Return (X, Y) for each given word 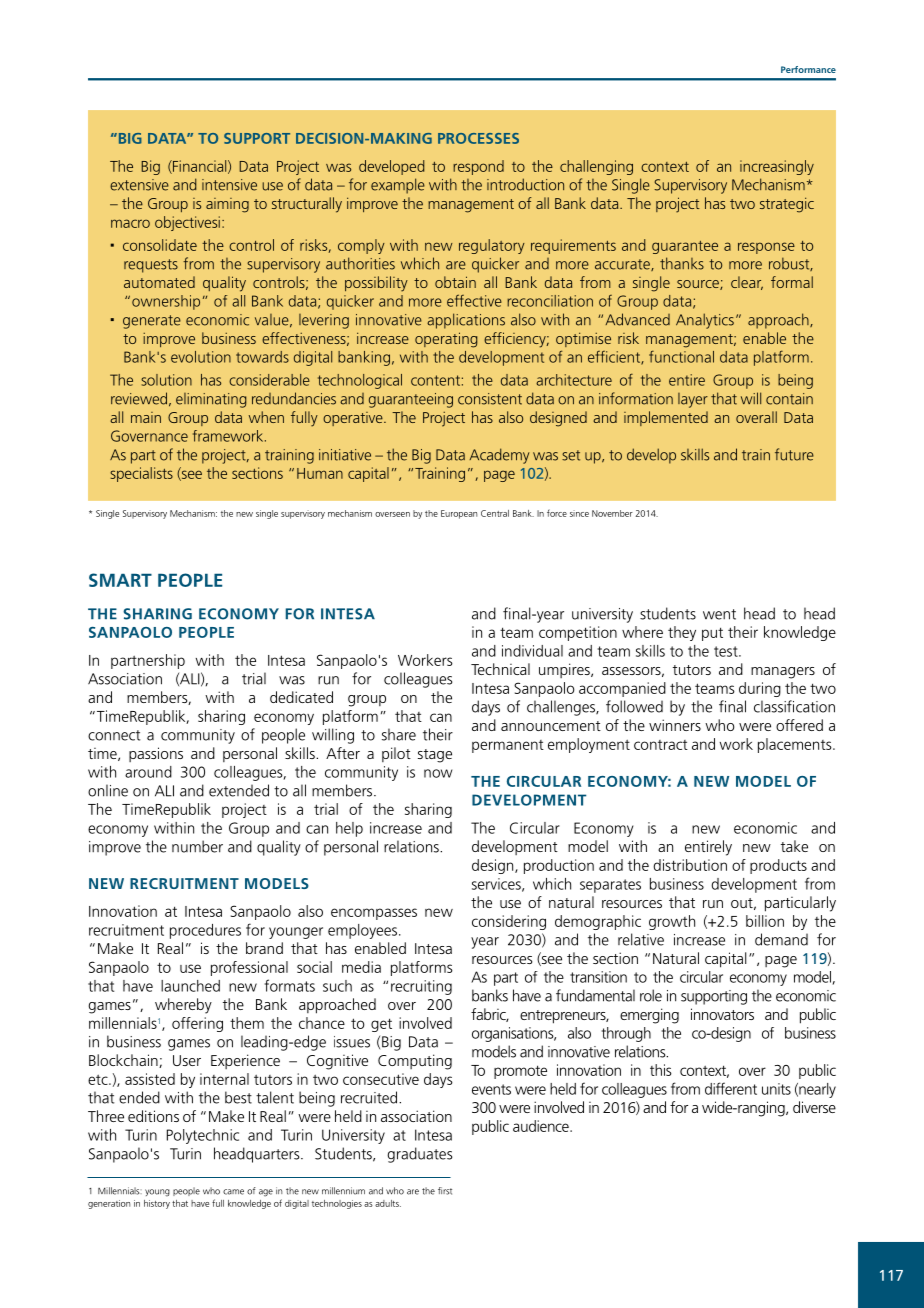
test (727, 651)
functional (681, 356)
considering (509, 922)
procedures (205, 931)
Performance (808, 69)
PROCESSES (478, 138)
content (435, 380)
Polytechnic (203, 1136)
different (731, 1088)
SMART (120, 580)
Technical (500, 669)
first (445, 1191)
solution (166, 380)
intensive (229, 185)
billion (765, 921)
